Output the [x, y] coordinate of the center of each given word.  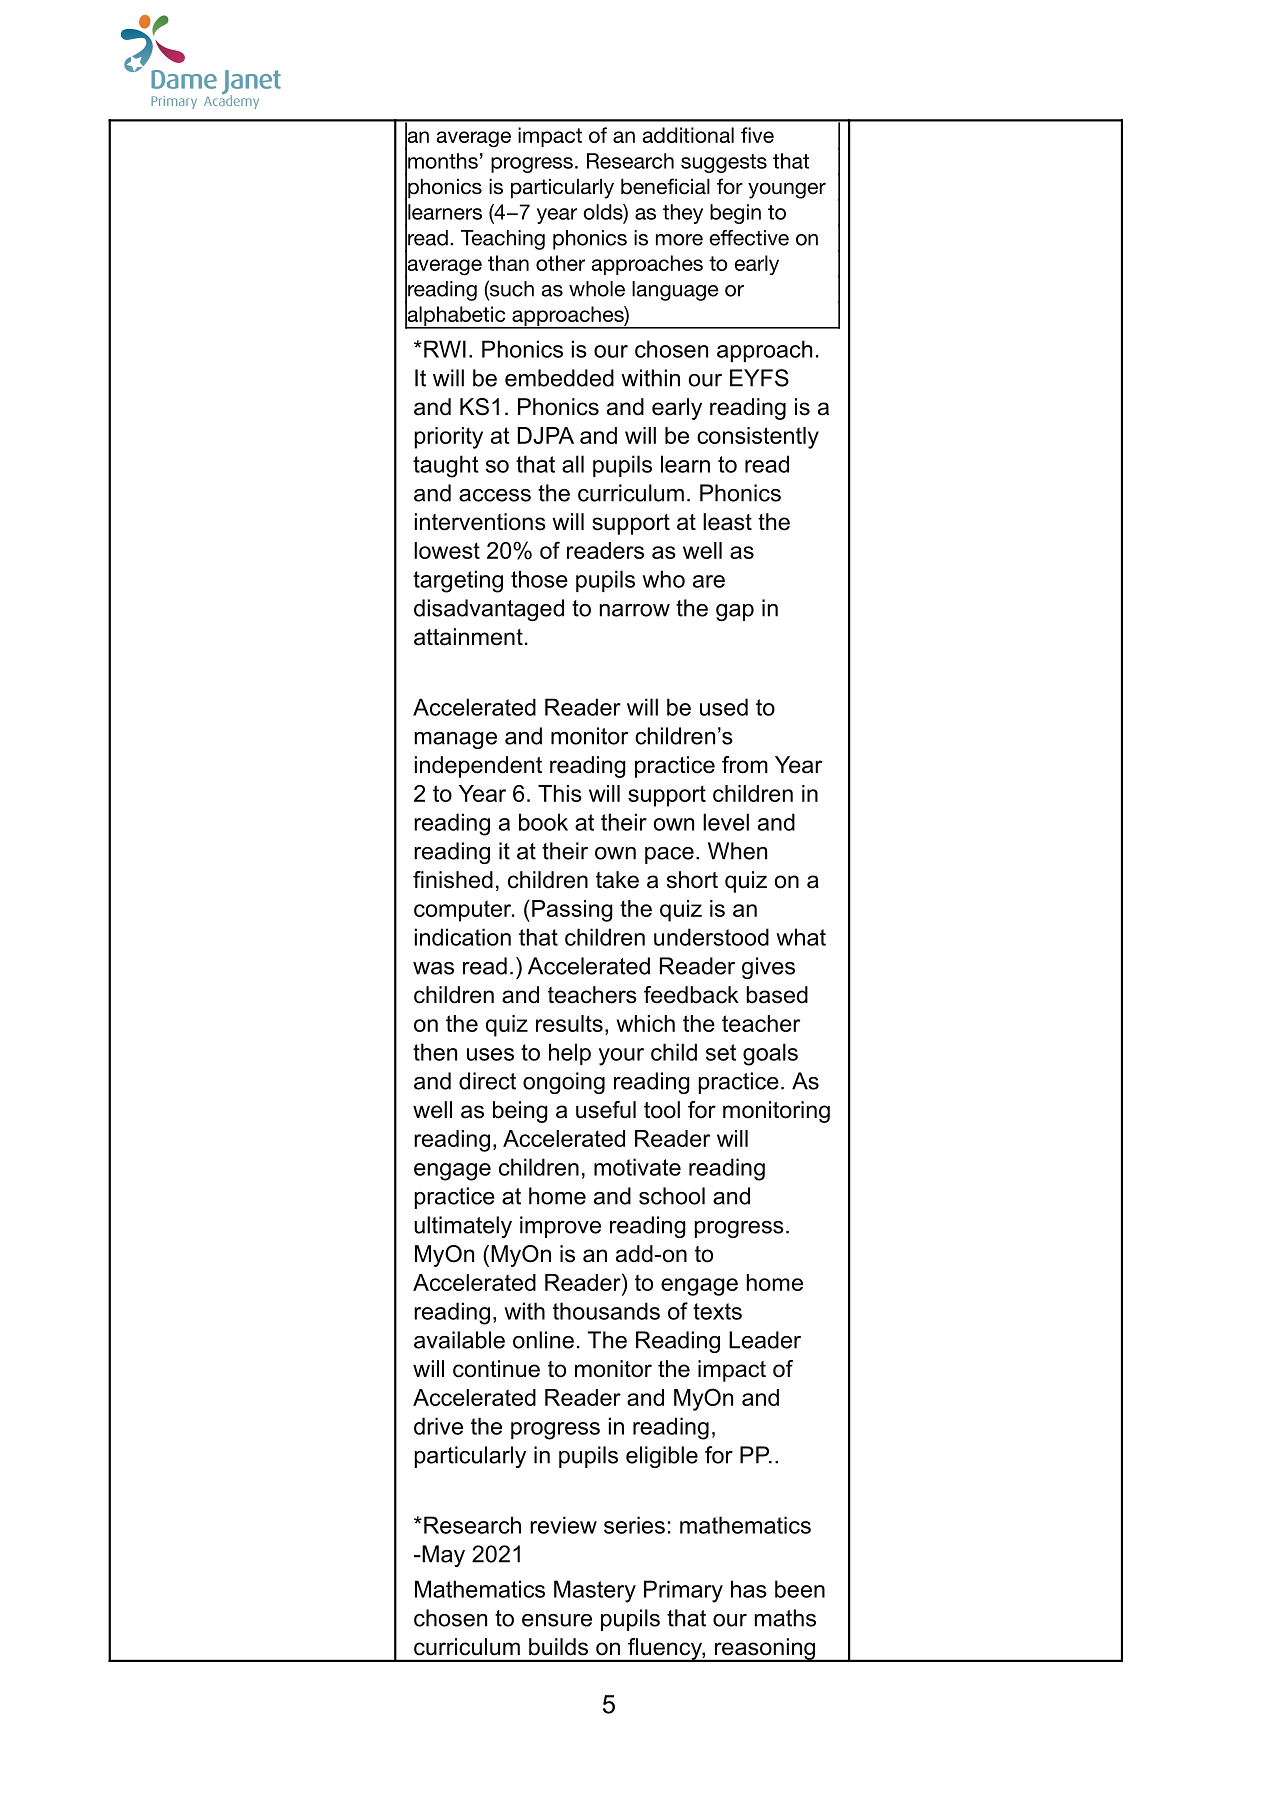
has [749, 1589]
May [442, 1556]
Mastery [595, 1591]
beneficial [665, 186]
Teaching [503, 240]
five [757, 135]
